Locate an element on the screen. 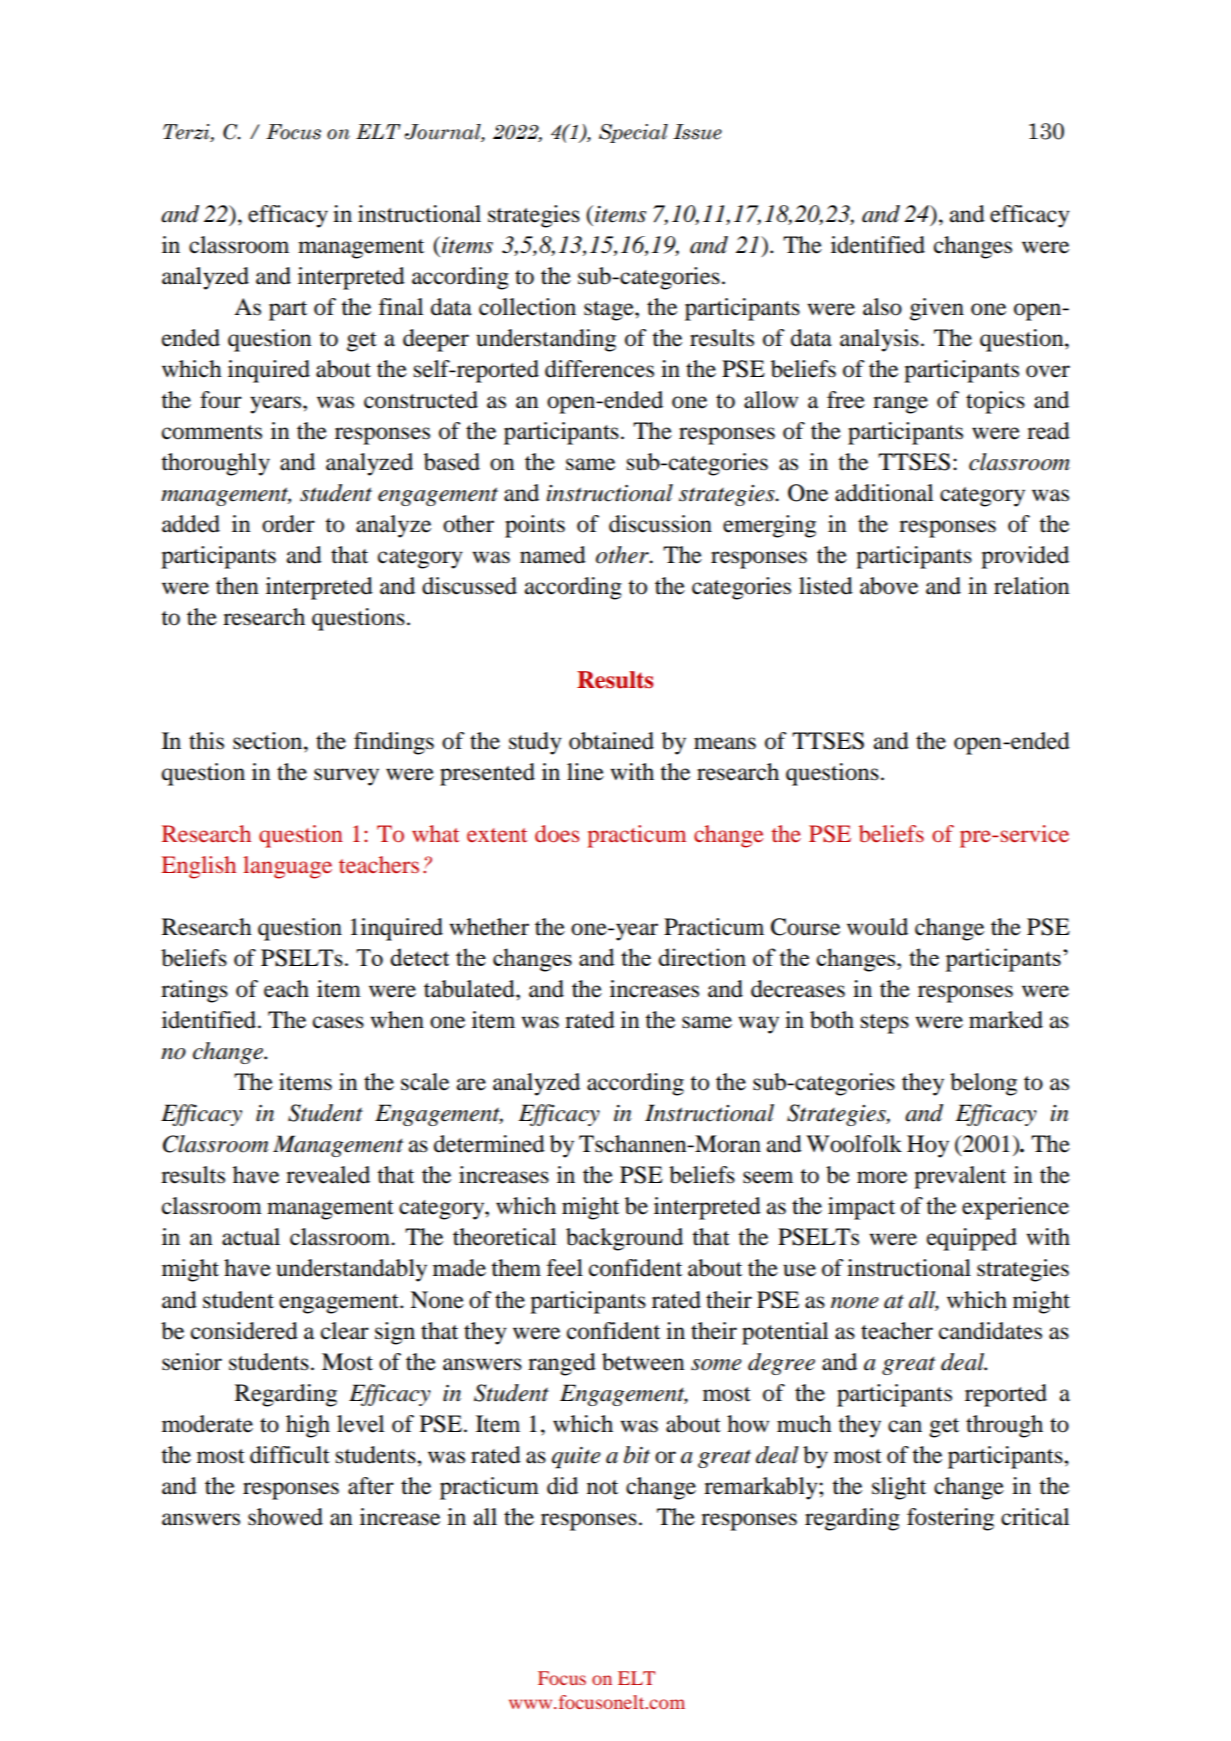  final is located at coordinates (401, 307).
